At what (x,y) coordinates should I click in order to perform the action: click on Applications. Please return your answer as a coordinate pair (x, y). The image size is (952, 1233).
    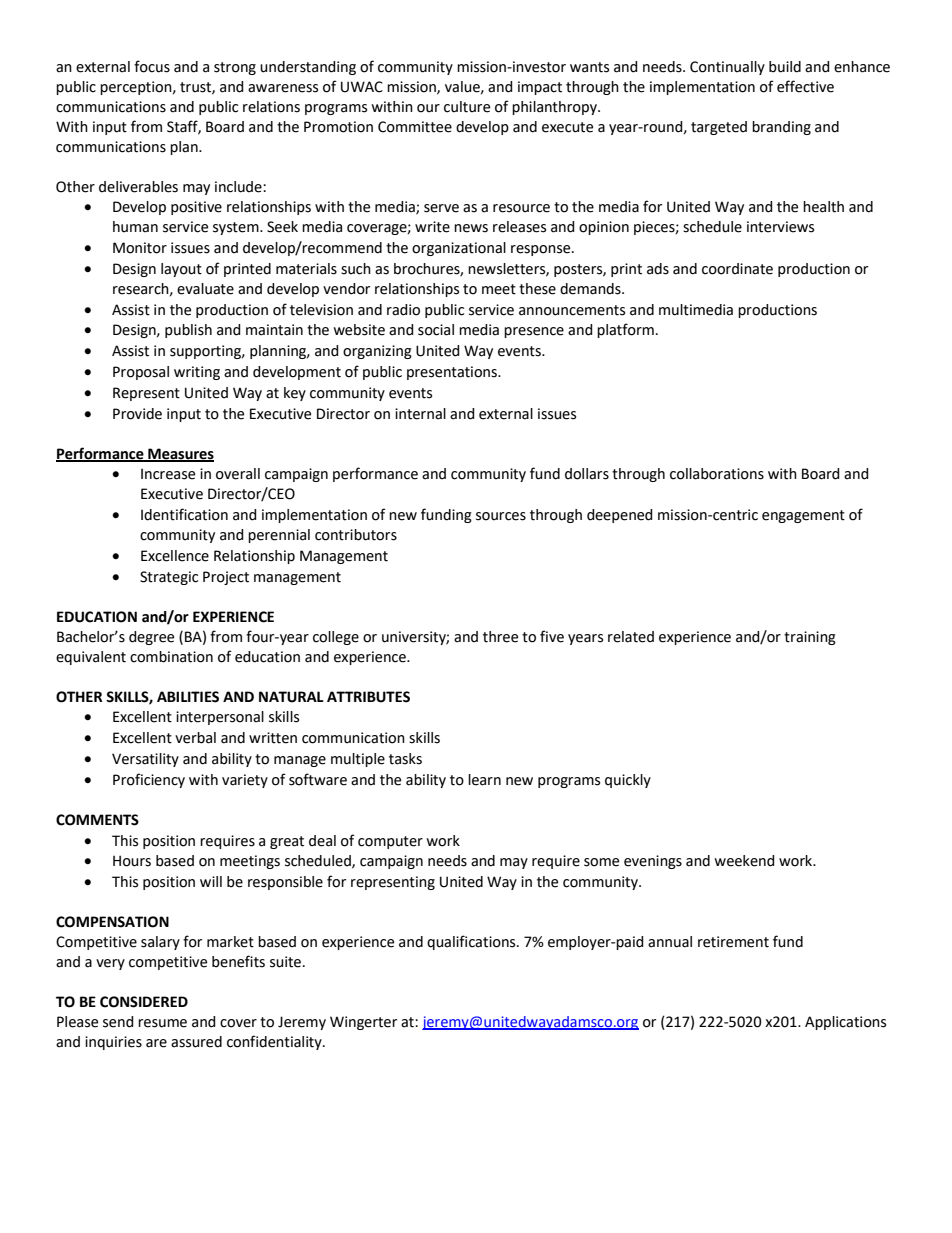
    Looking at the image, I should click on (845, 1023).
